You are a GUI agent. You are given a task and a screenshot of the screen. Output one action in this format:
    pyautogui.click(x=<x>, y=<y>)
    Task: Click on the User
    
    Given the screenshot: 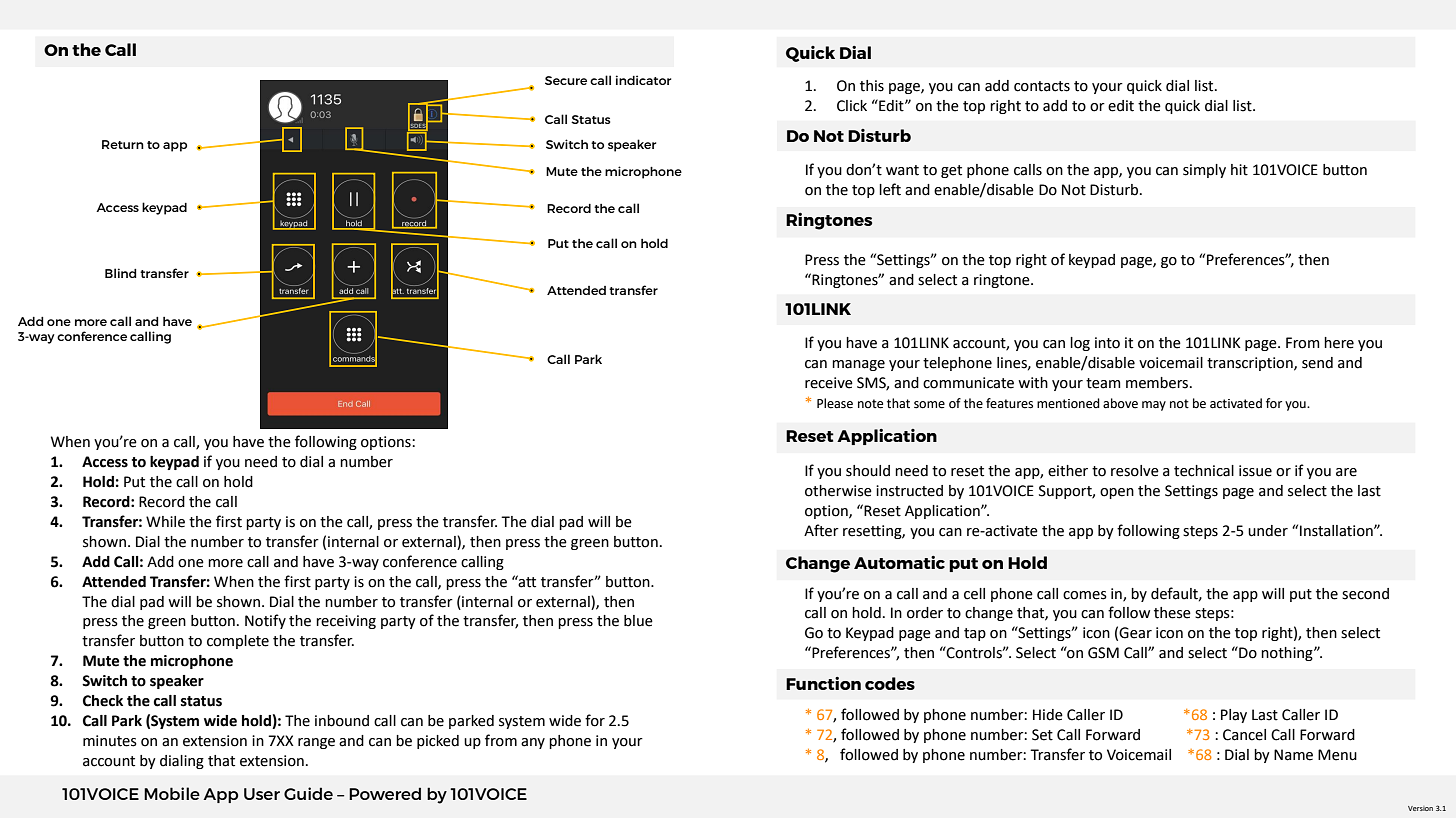 What is the action you would take?
    pyautogui.click(x=262, y=794)
